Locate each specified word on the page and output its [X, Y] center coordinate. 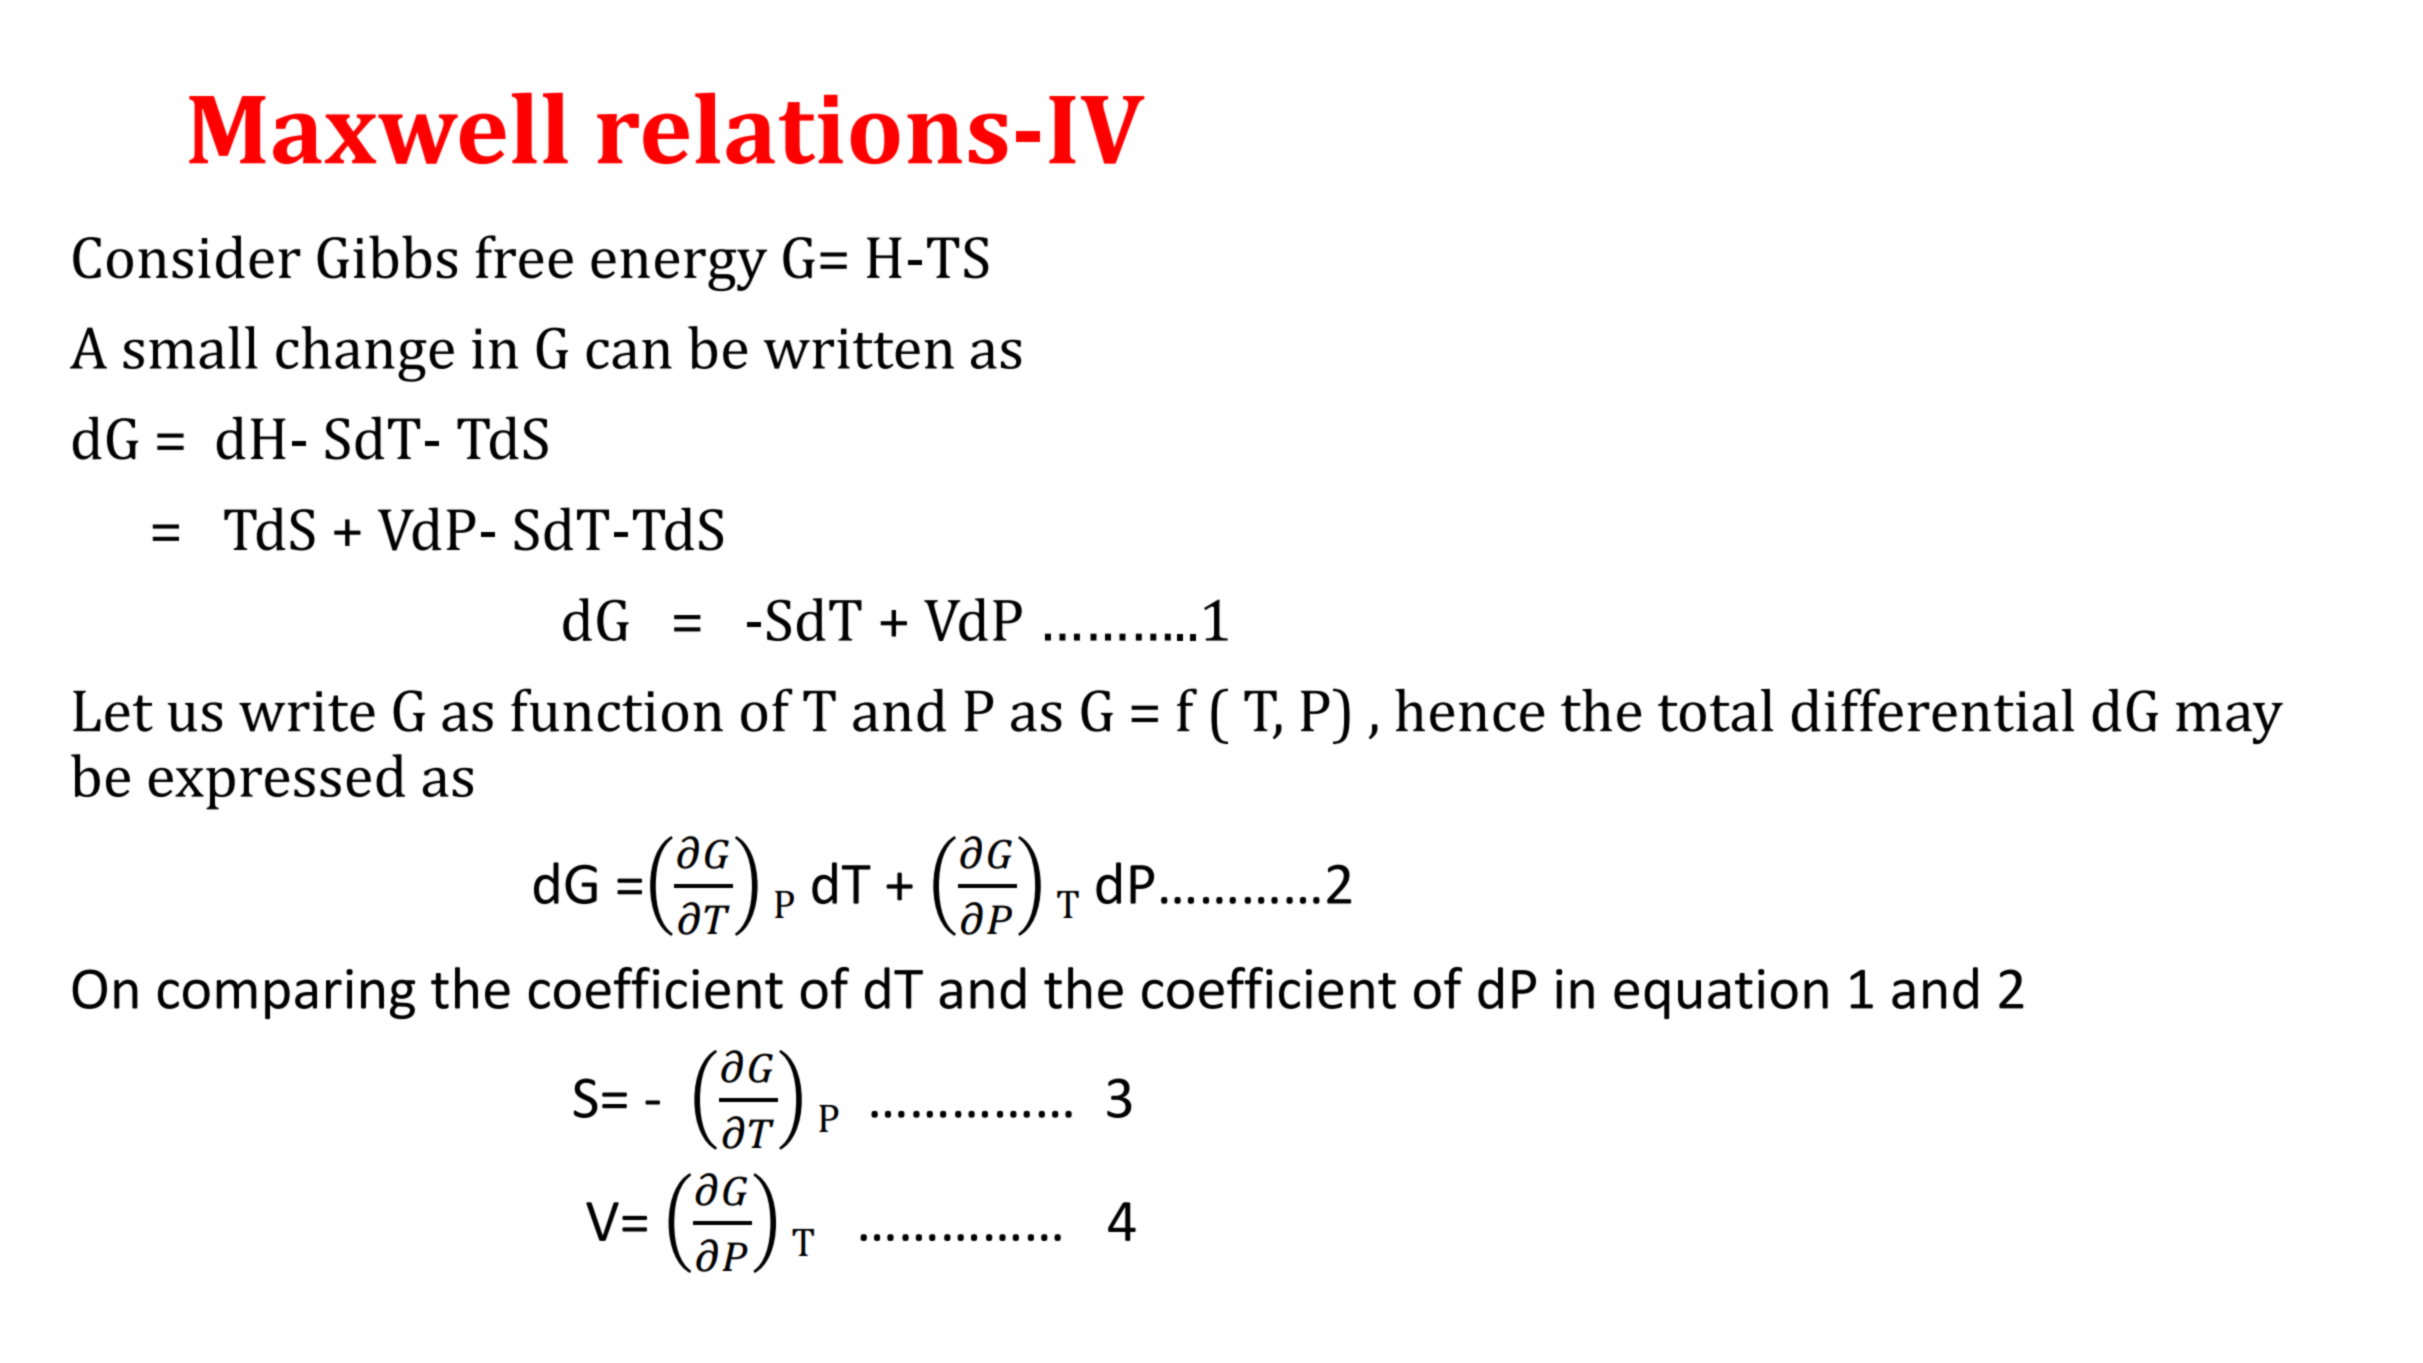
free [524, 257]
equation [1721, 994]
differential [1933, 710]
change [365, 354]
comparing [286, 994]
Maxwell [378, 128]
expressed [277, 782]
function [617, 710]
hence [1470, 710]
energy [679, 270]
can [629, 354]
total [1715, 710]
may [2229, 723]
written [859, 348]
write [307, 711]
